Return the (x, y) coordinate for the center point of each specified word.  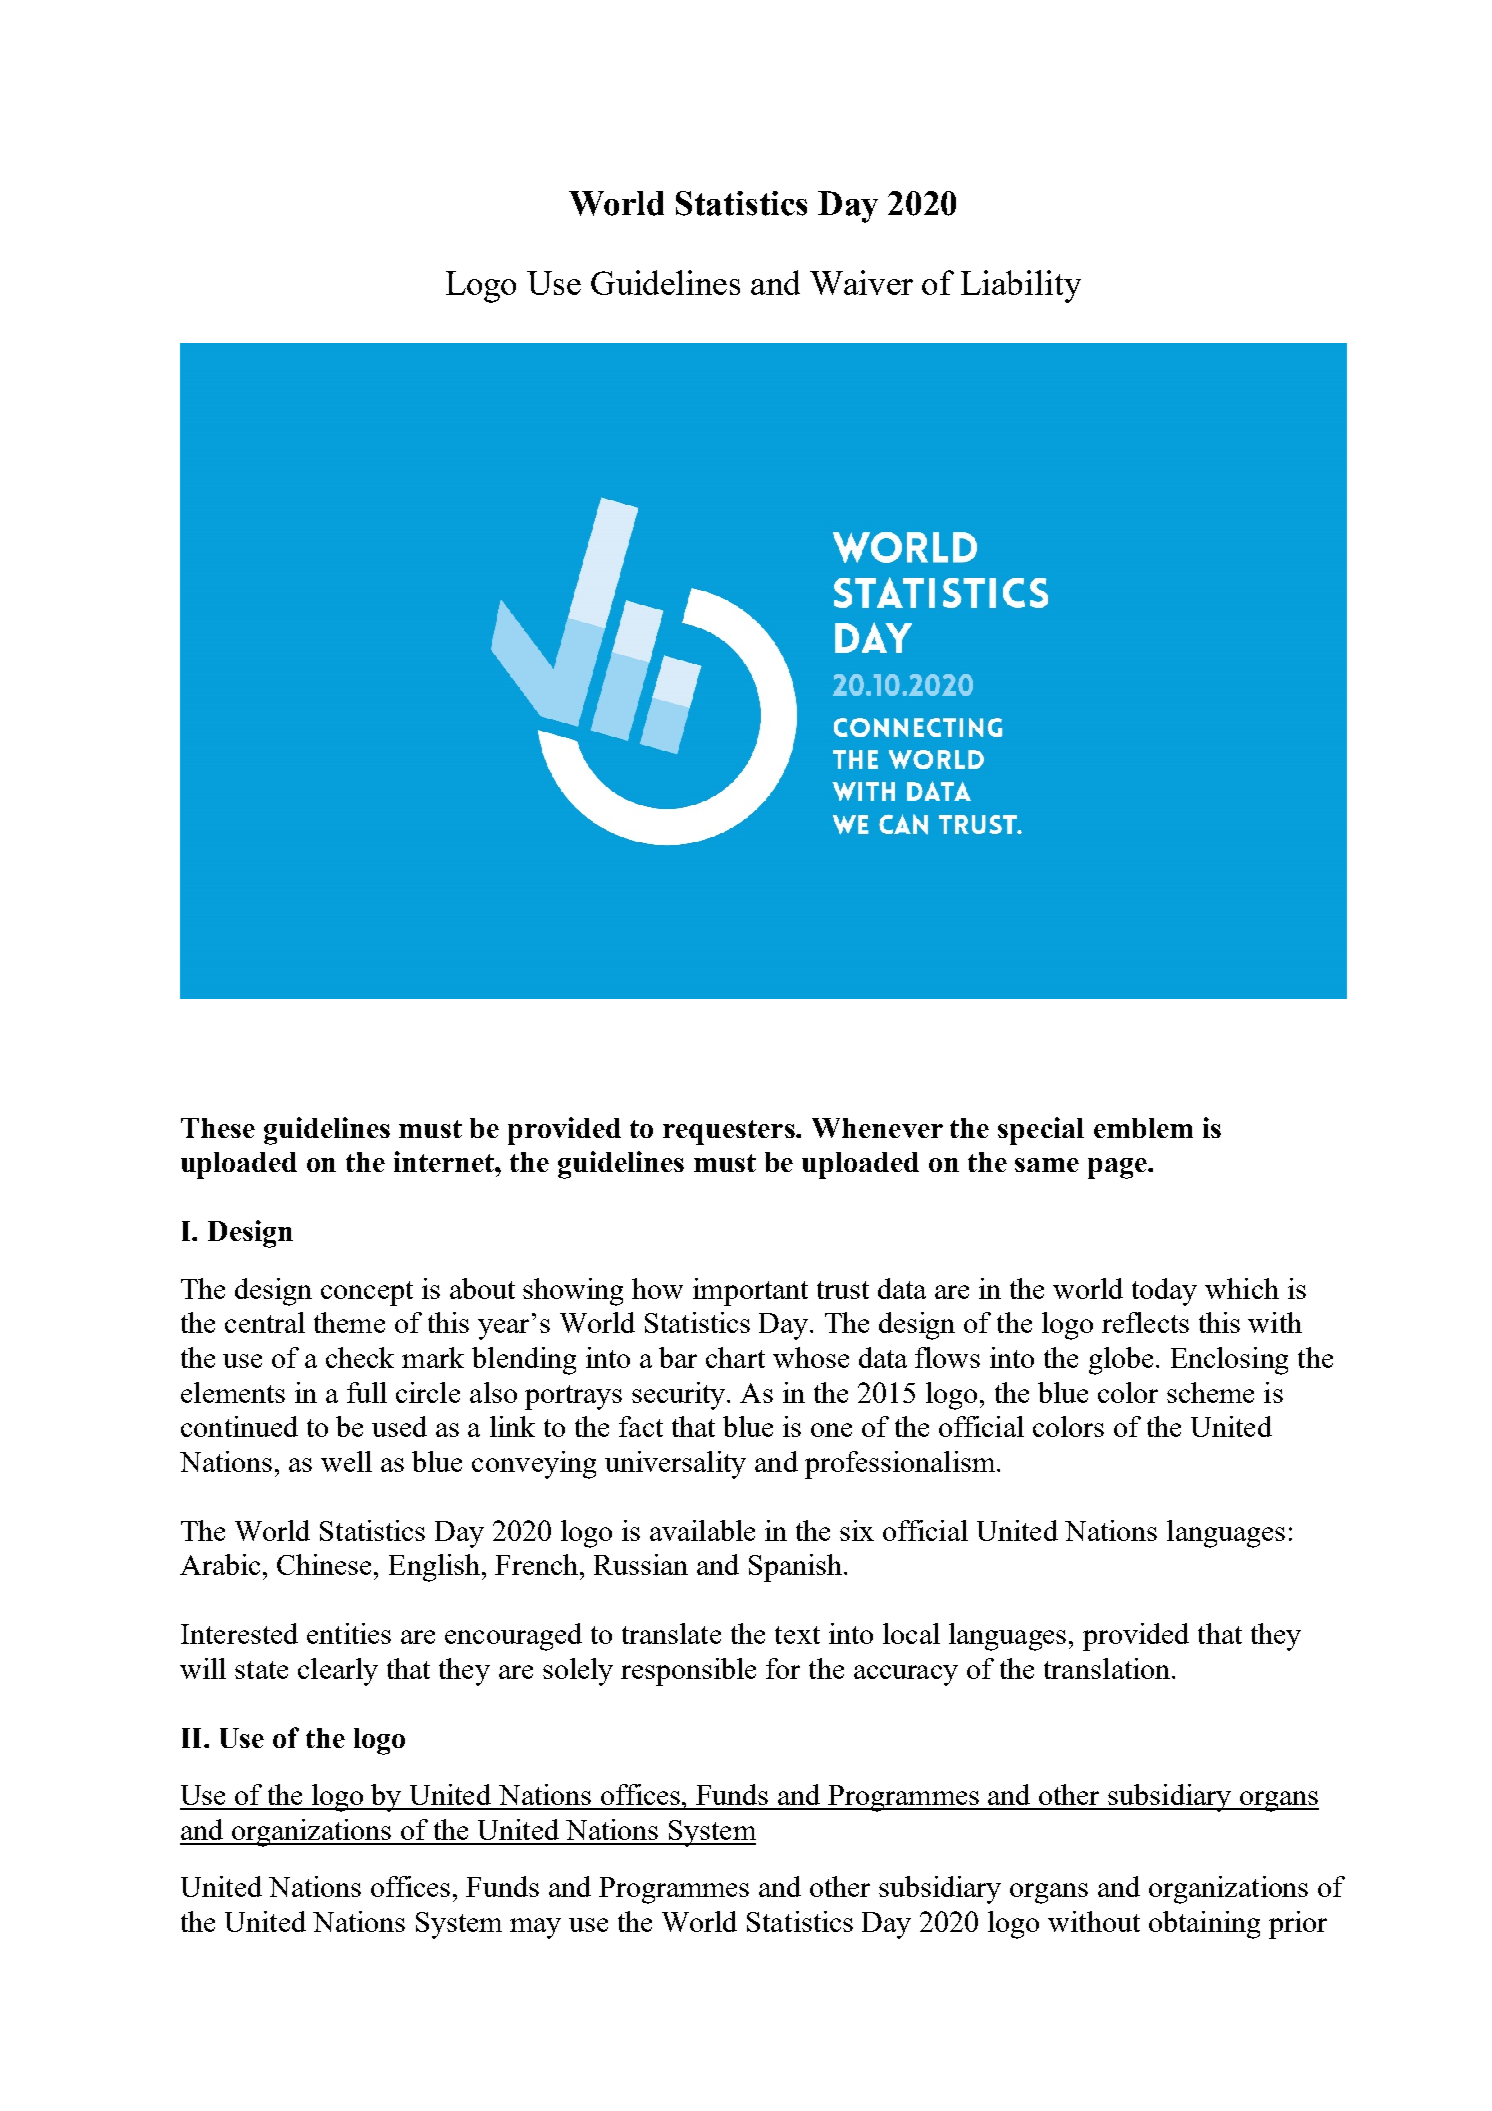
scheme (1210, 1392)
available (702, 1530)
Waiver (861, 282)
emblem (1143, 1128)
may (535, 1928)
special (1041, 1131)
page (1118, 1168)
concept (367, 1293)
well (346, 1461)
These (218, 1128)
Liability (1021, 286)
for (783, 1668)
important (750, 1292)
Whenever (877, 1128)
